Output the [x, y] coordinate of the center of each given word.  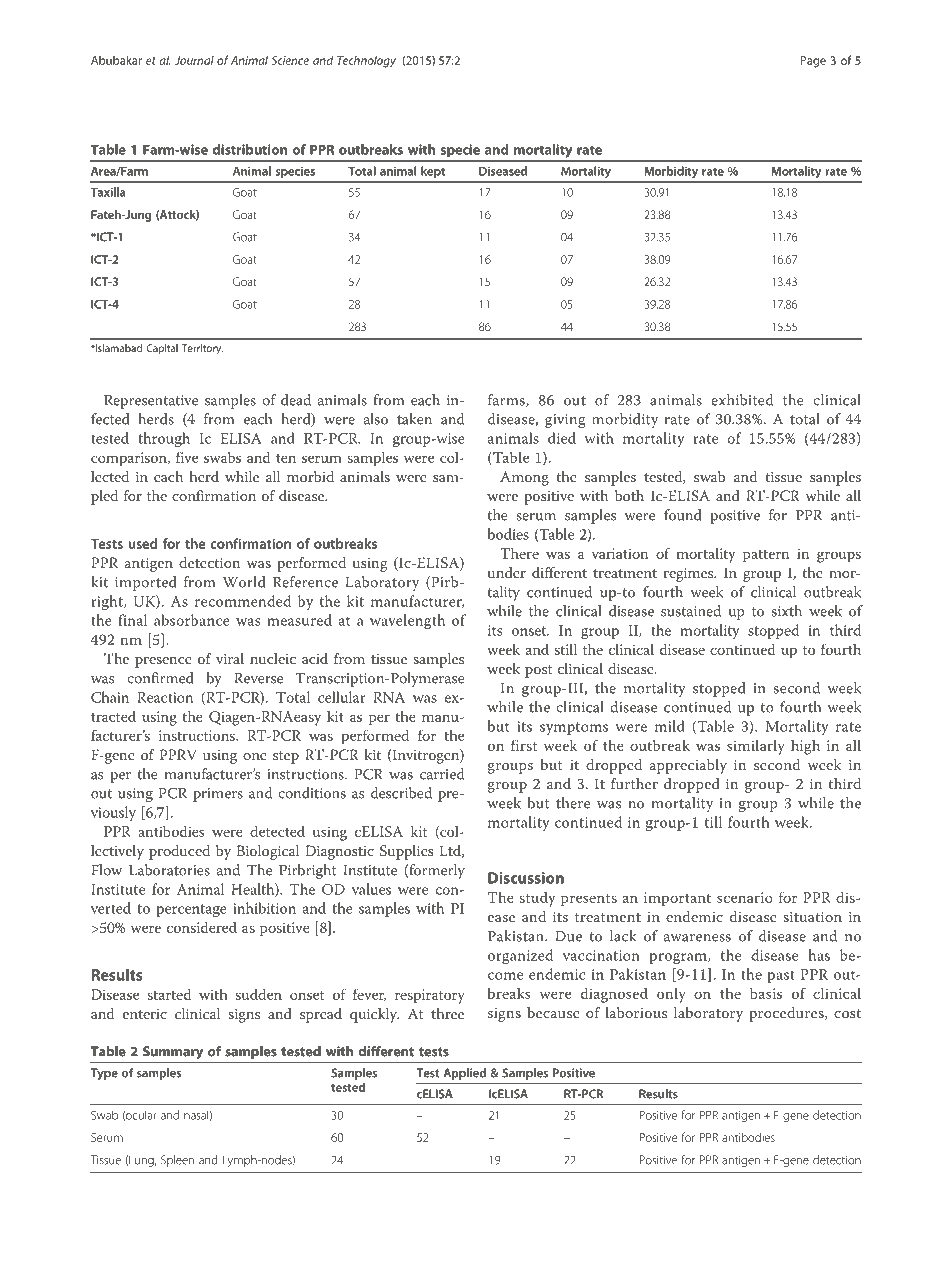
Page [813, 62]
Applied [464, 1074]
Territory [202, 349]
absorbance [192, 620]
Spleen [177, 1161]
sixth [787, 611]
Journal [194, 60]
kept [433, 172]
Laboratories [169, 870]
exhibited [742, 400]
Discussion [526, 878]
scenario [745, 897]
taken [414, 419]
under [507, 572]
